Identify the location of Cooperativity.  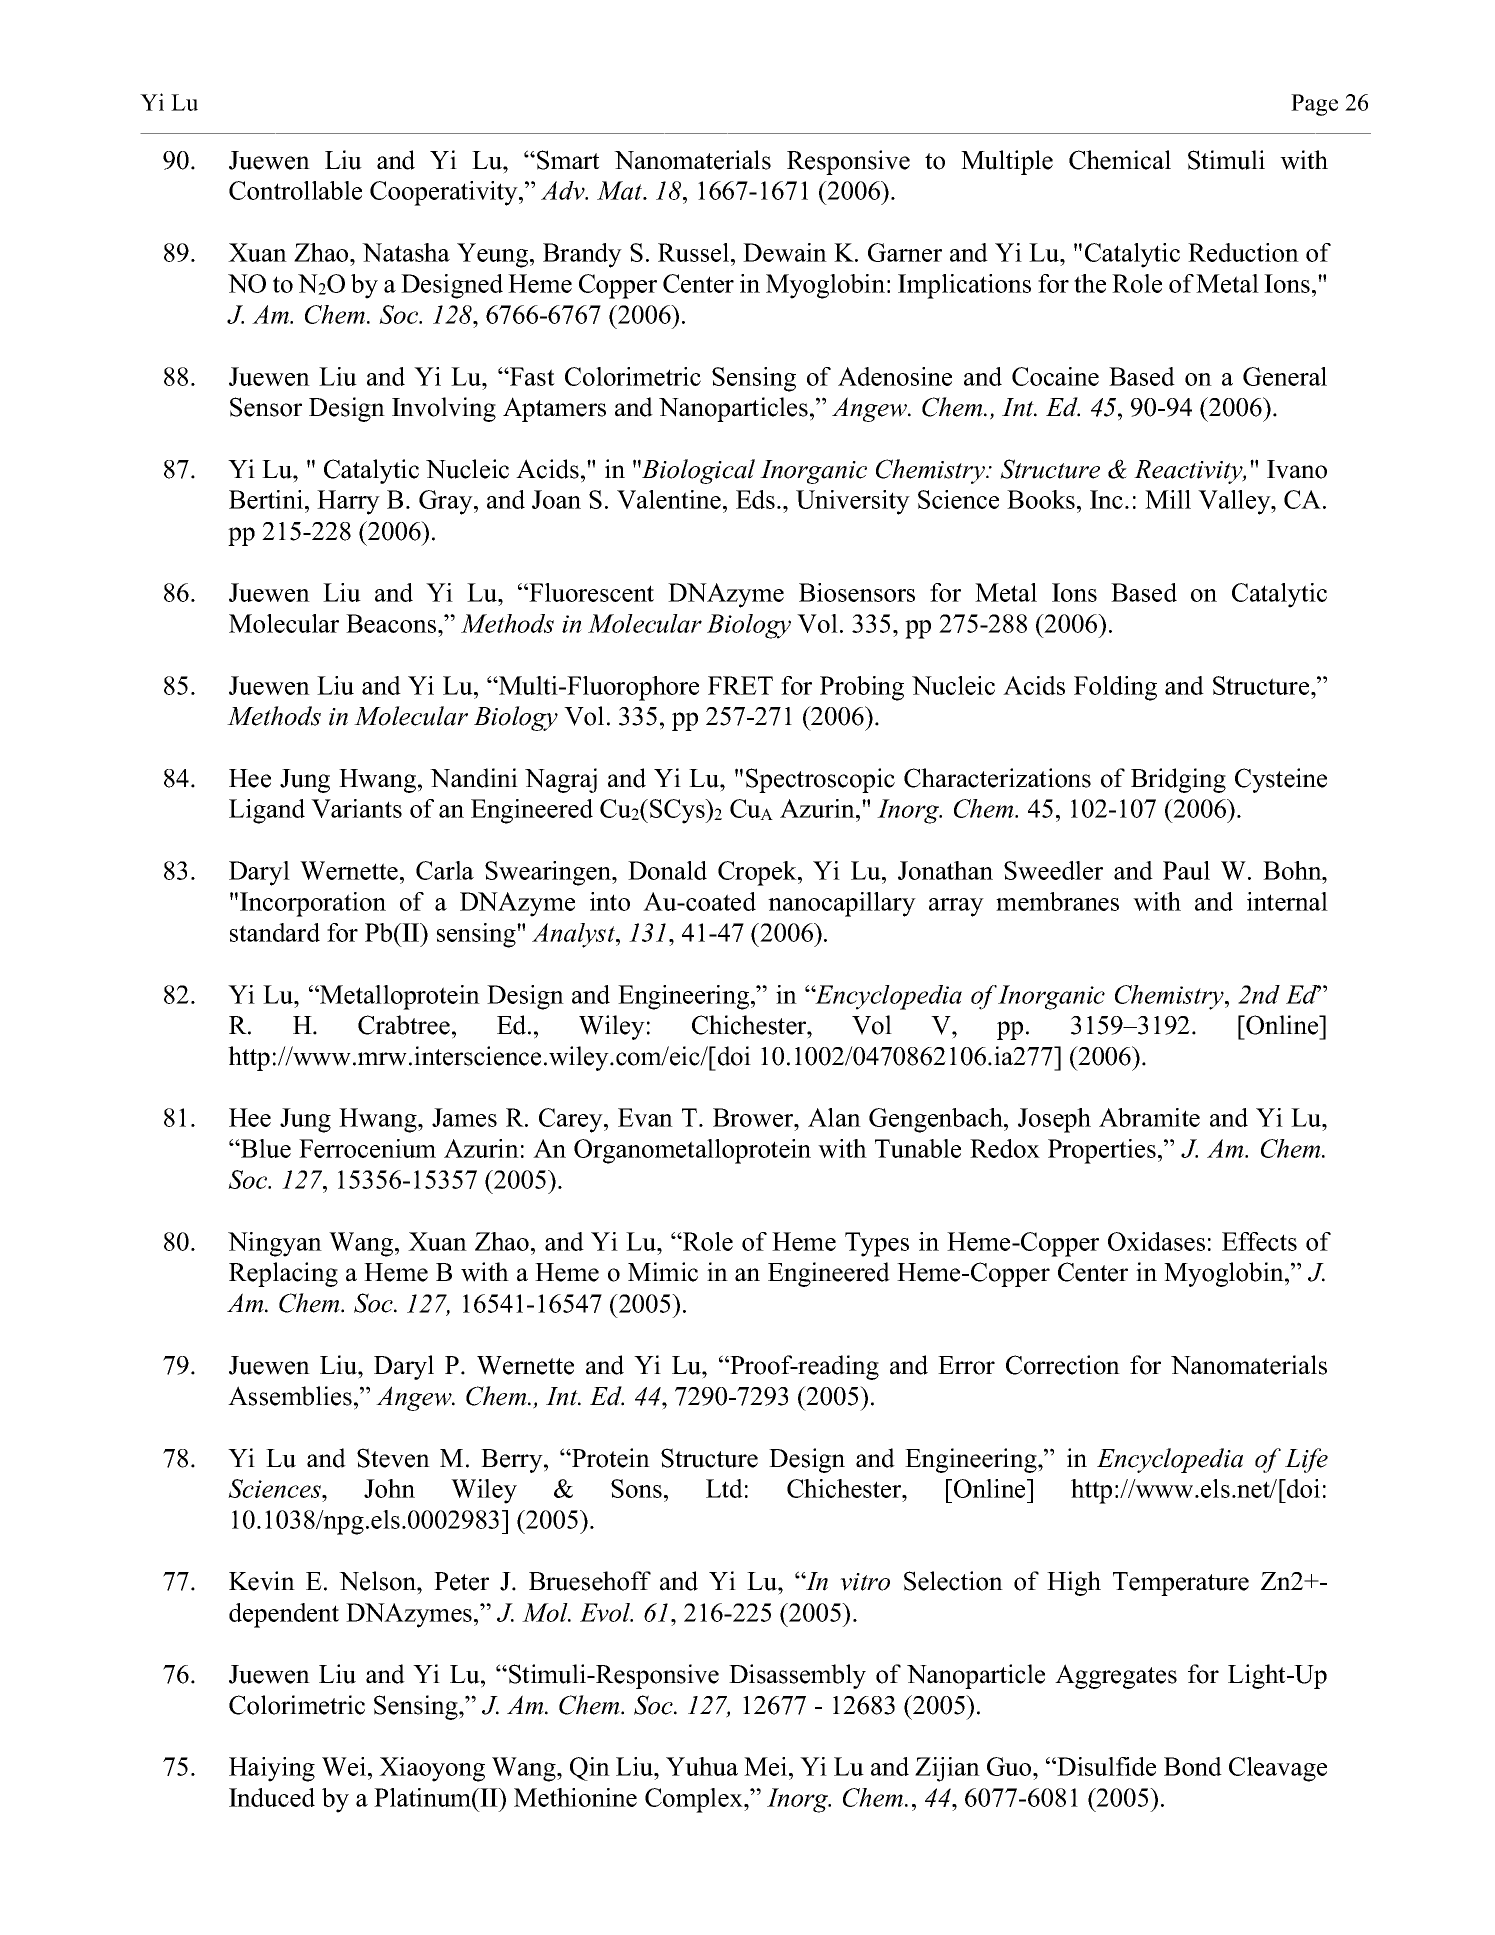
(445, 193).
